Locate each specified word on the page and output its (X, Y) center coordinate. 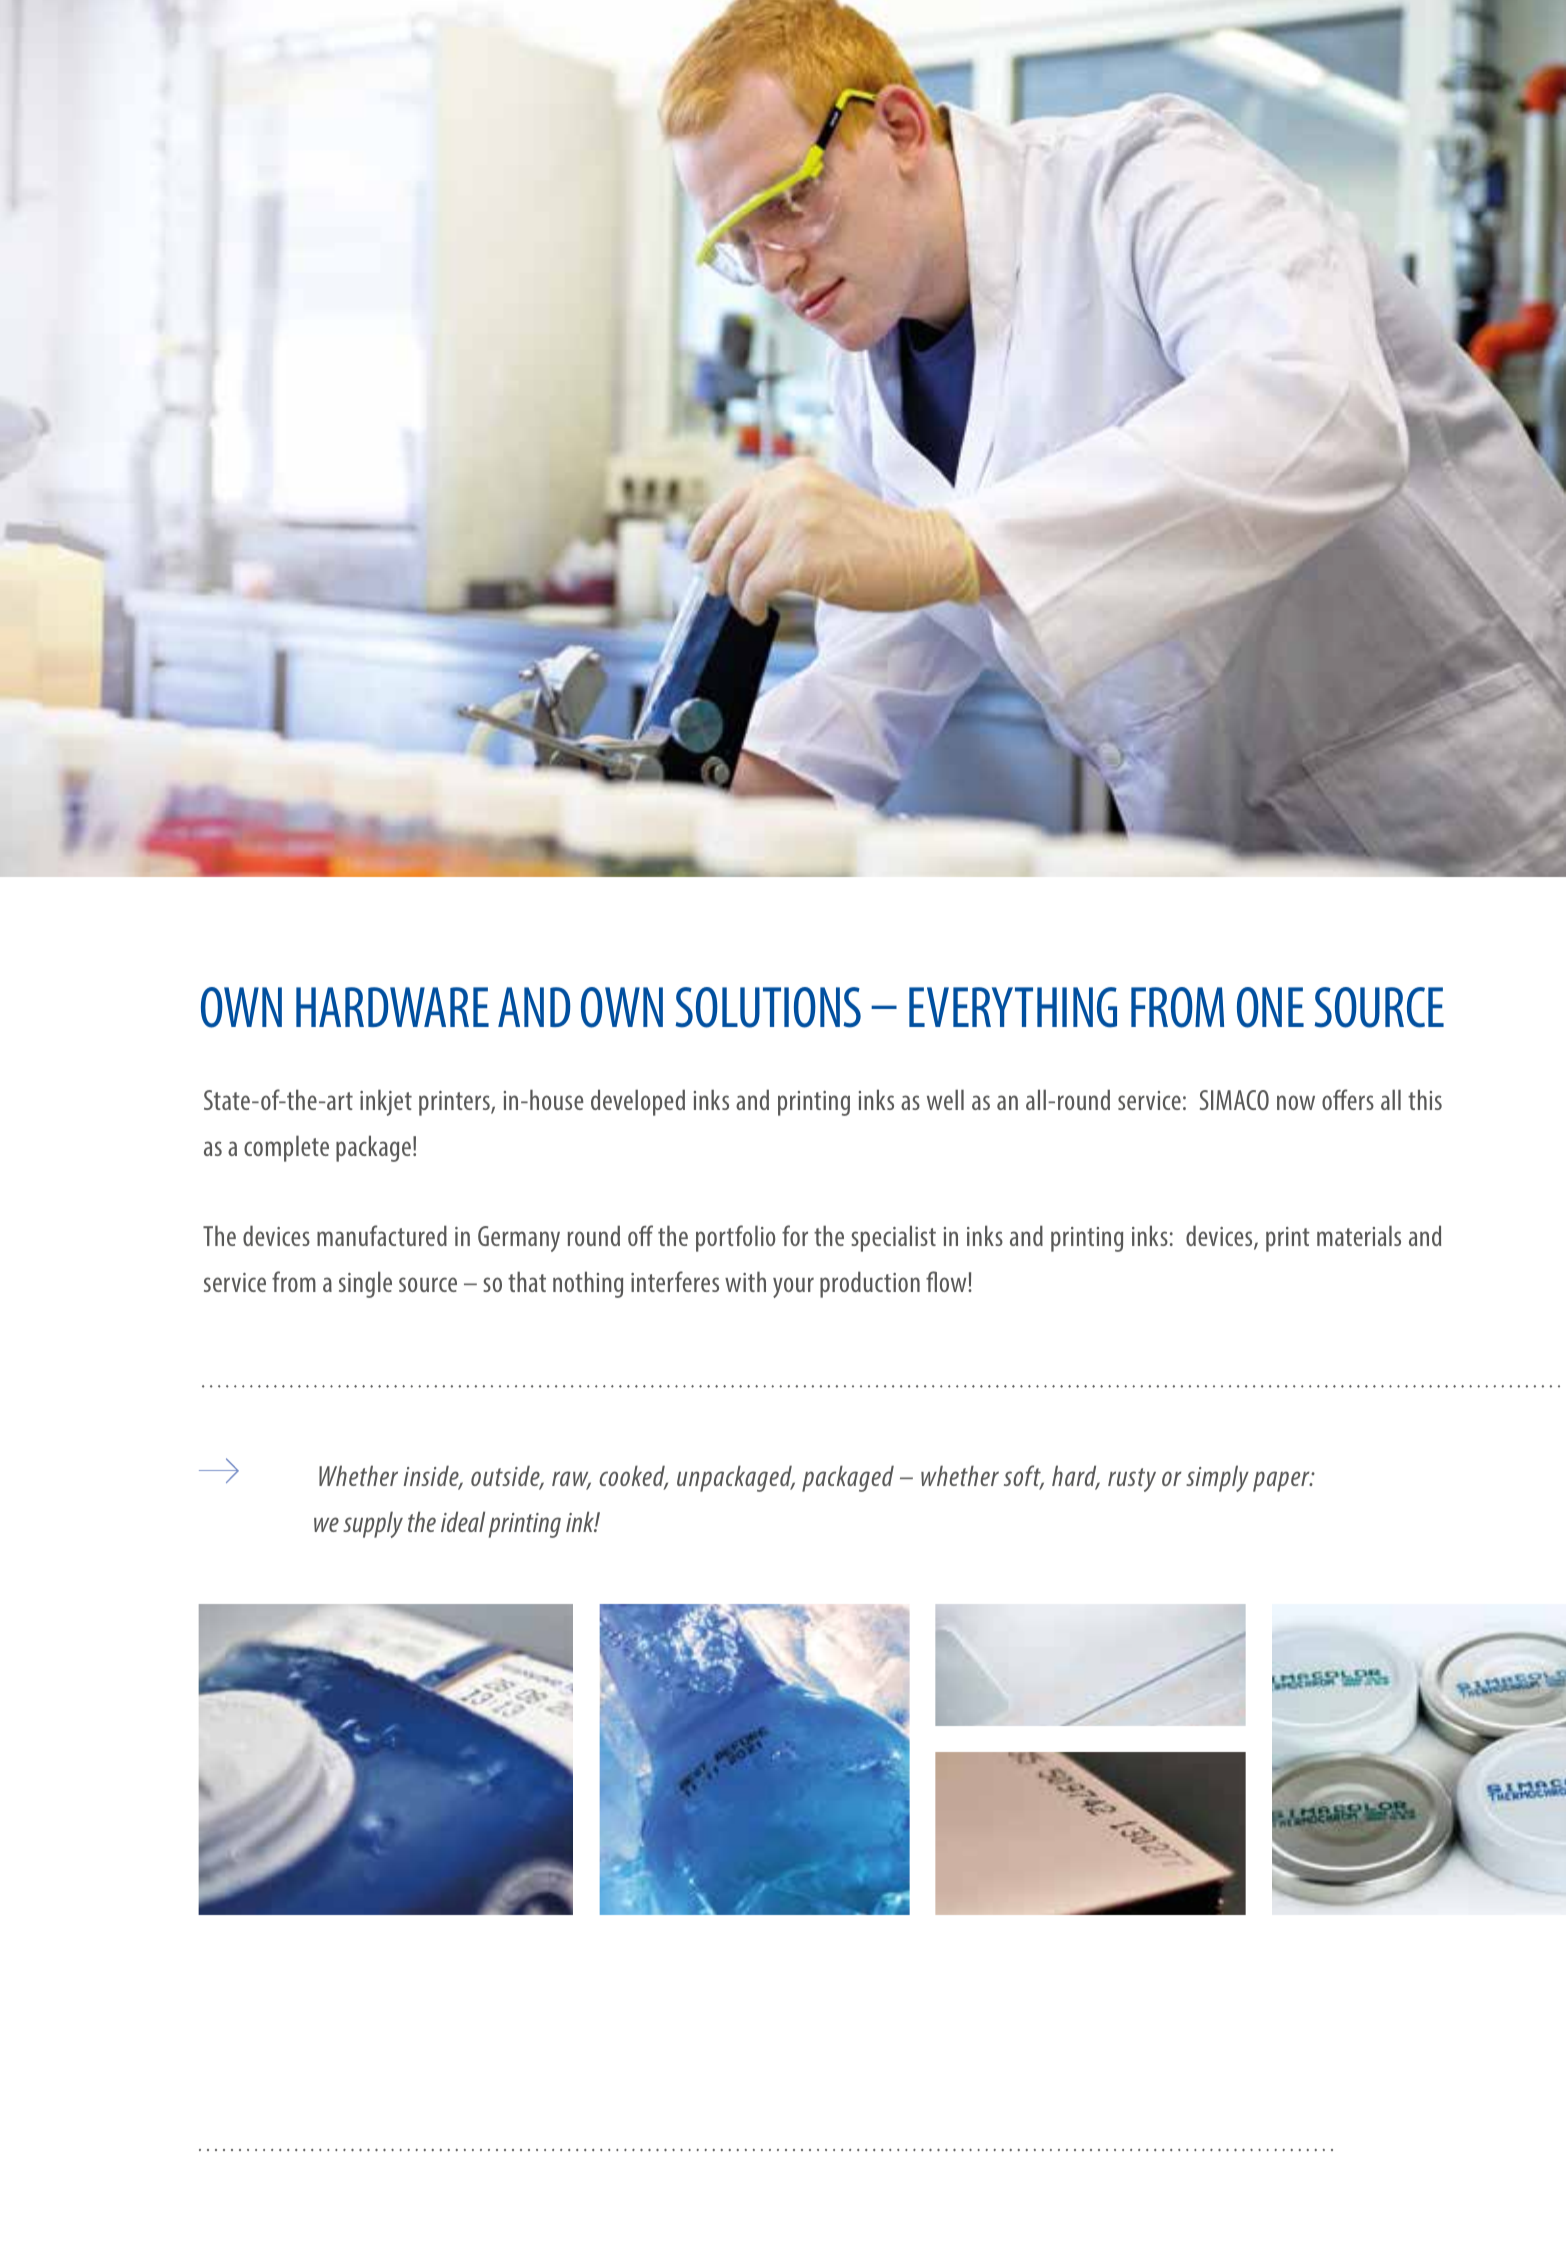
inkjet (386, 1102)
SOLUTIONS (768, 1007)
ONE (1270, 1007)
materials (1359, 1235)
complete (286, 1148)
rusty (1132, 1480)
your (793, 1287)
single (365, 1284)
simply (1217, 1478)
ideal (463, 1521)
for (795, 1235)
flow (947, 1281)
